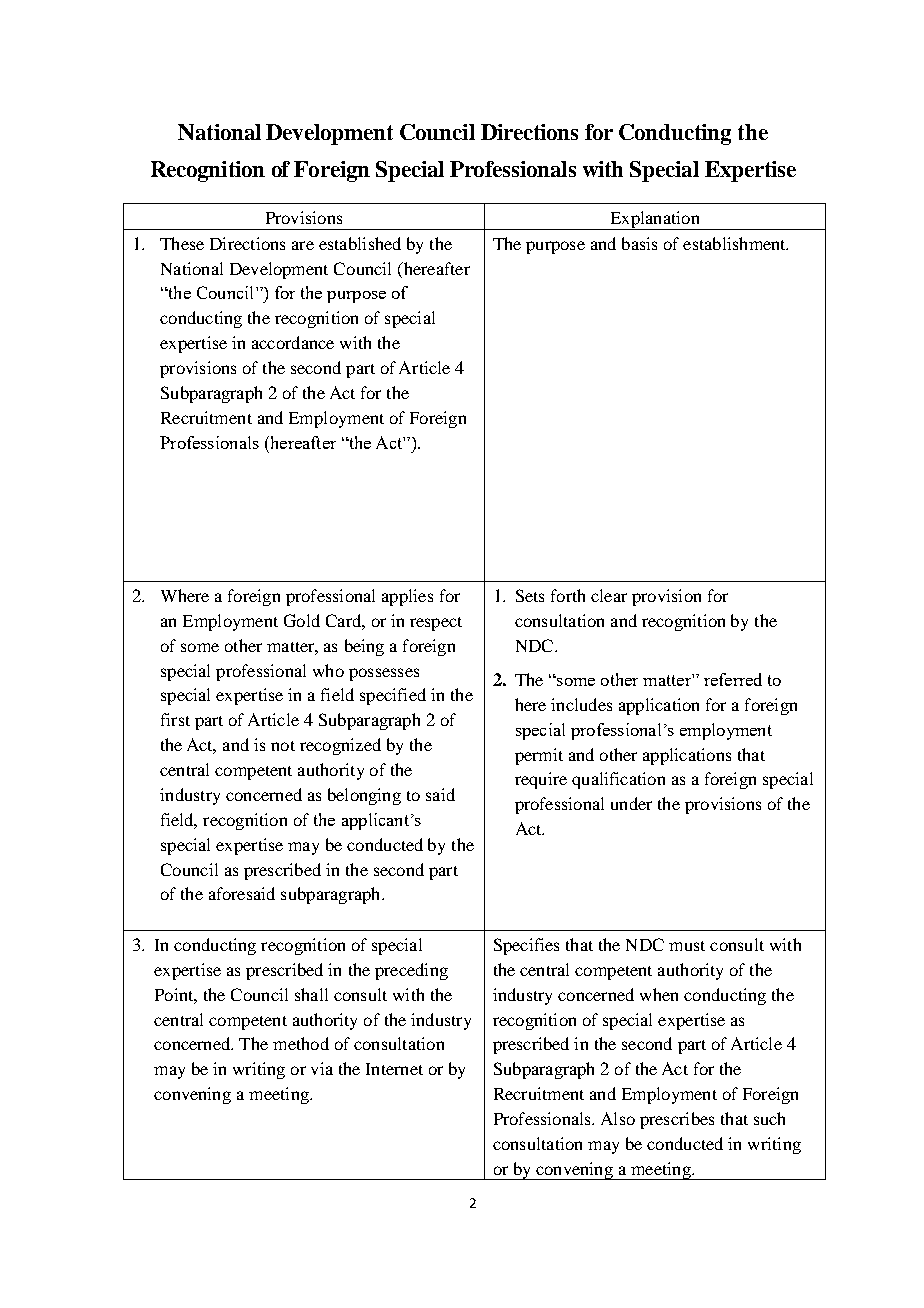  I want to click on establishment, so click(735, 243).
